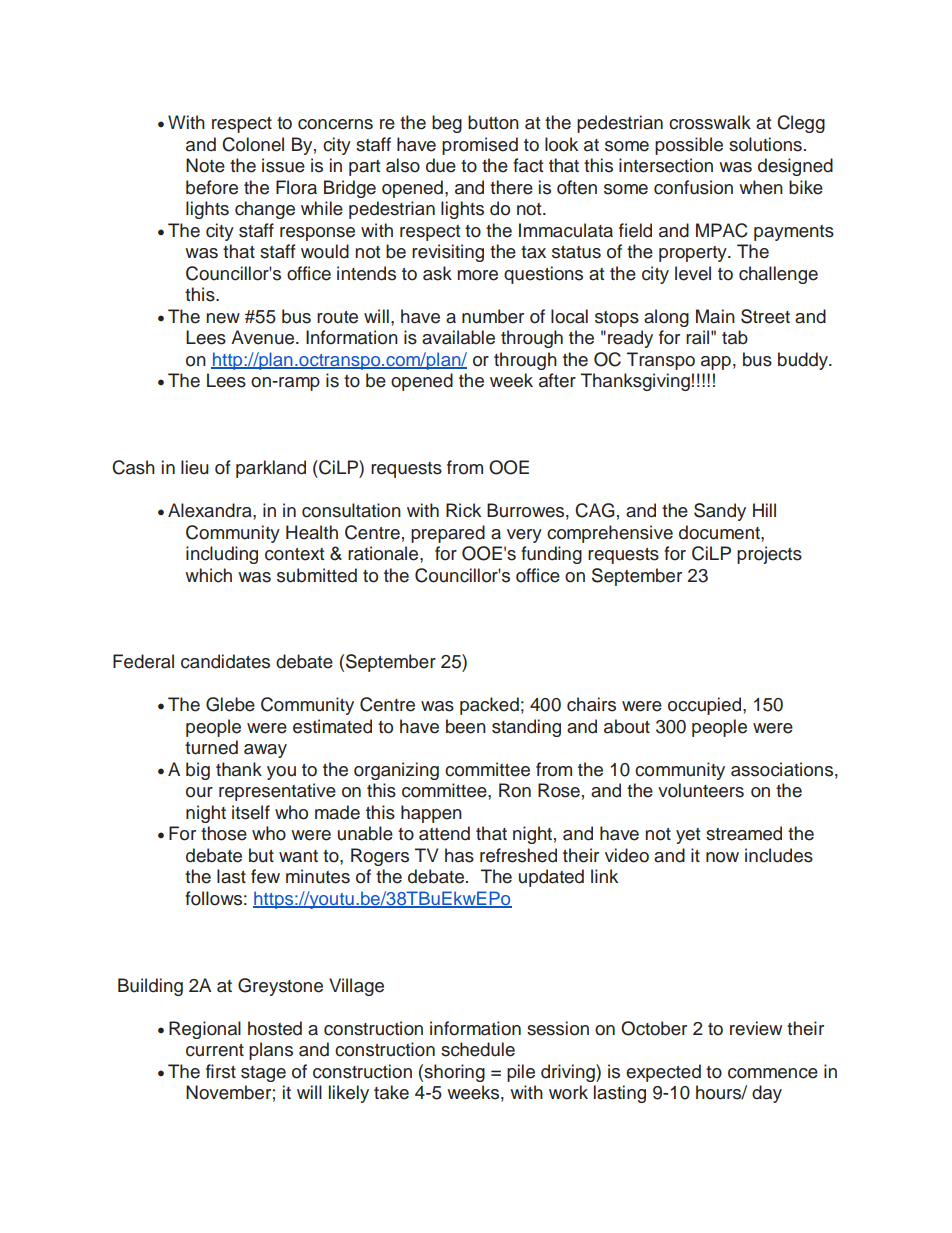  What do you see at coordinates (480, 146) in the document?
I see `promised` at bounding box center [480, 146].
